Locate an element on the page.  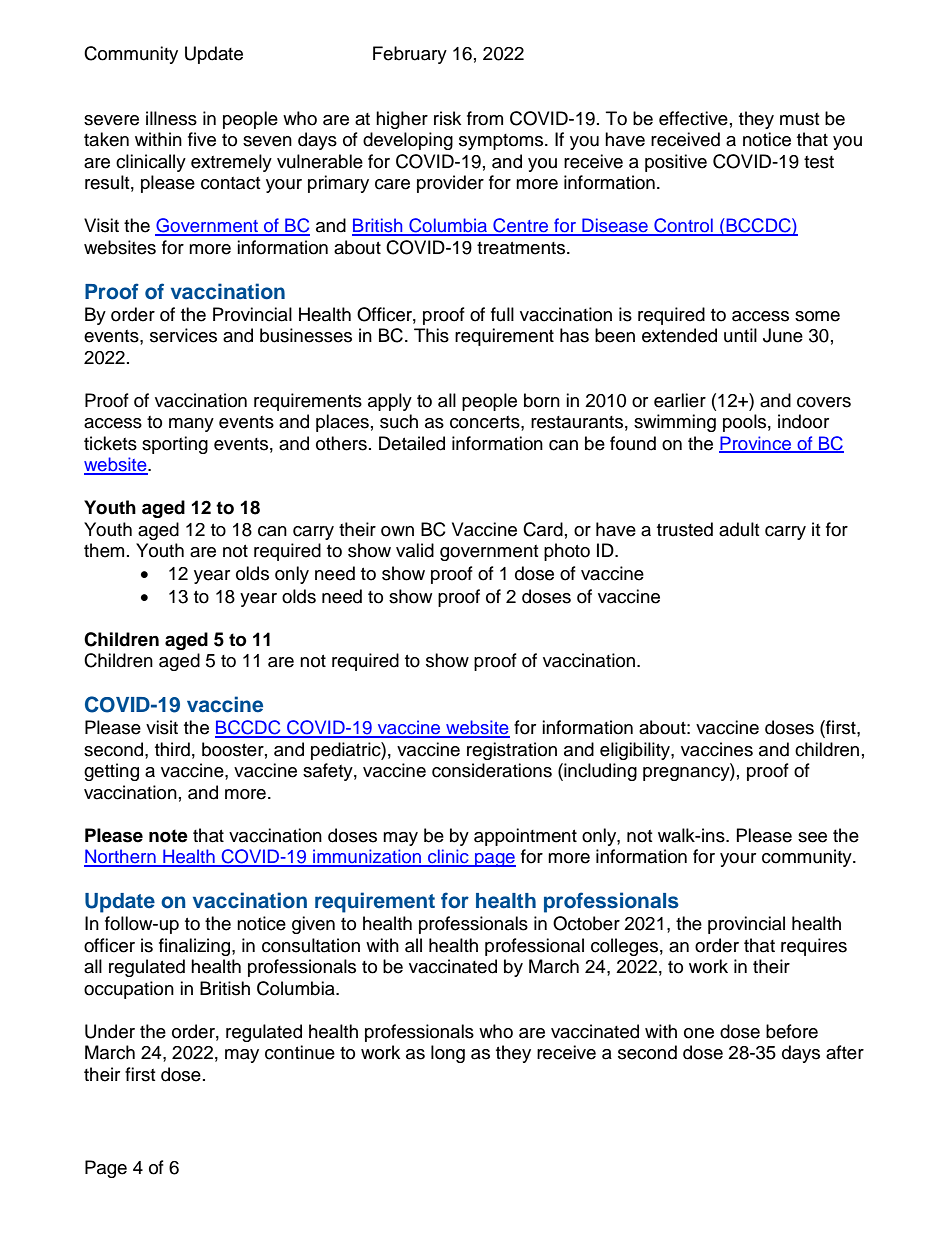
must is located at coordinates (799, 119).
